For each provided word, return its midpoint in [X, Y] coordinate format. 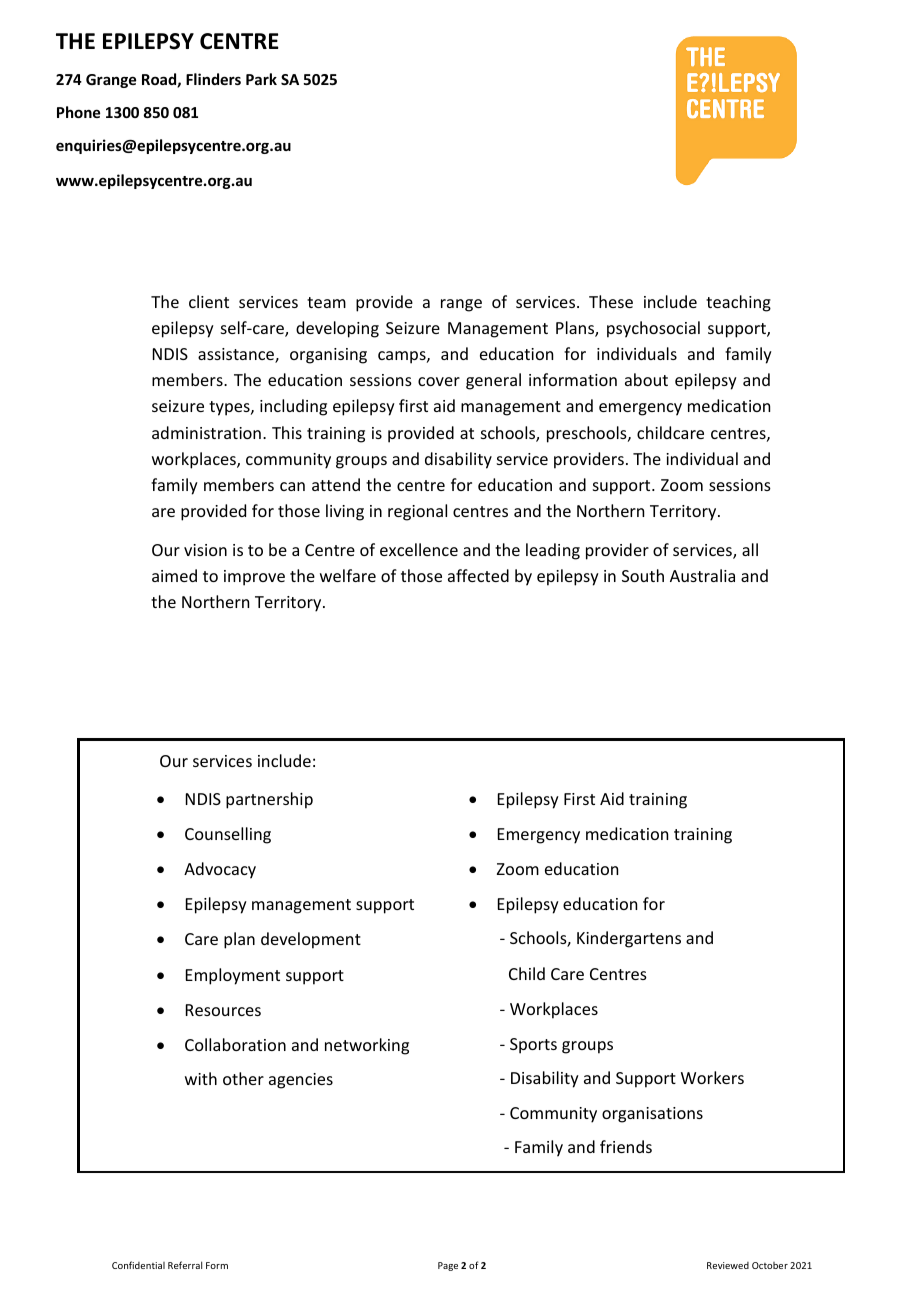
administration [206, 432]
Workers [712, 1077]
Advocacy [220, 870]
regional [417, 512]
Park [261, 79]
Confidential [138, 1265]
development [311, 940]
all [750, 549]
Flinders [213, 79]
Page [448, 1266]
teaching [738, 303]
